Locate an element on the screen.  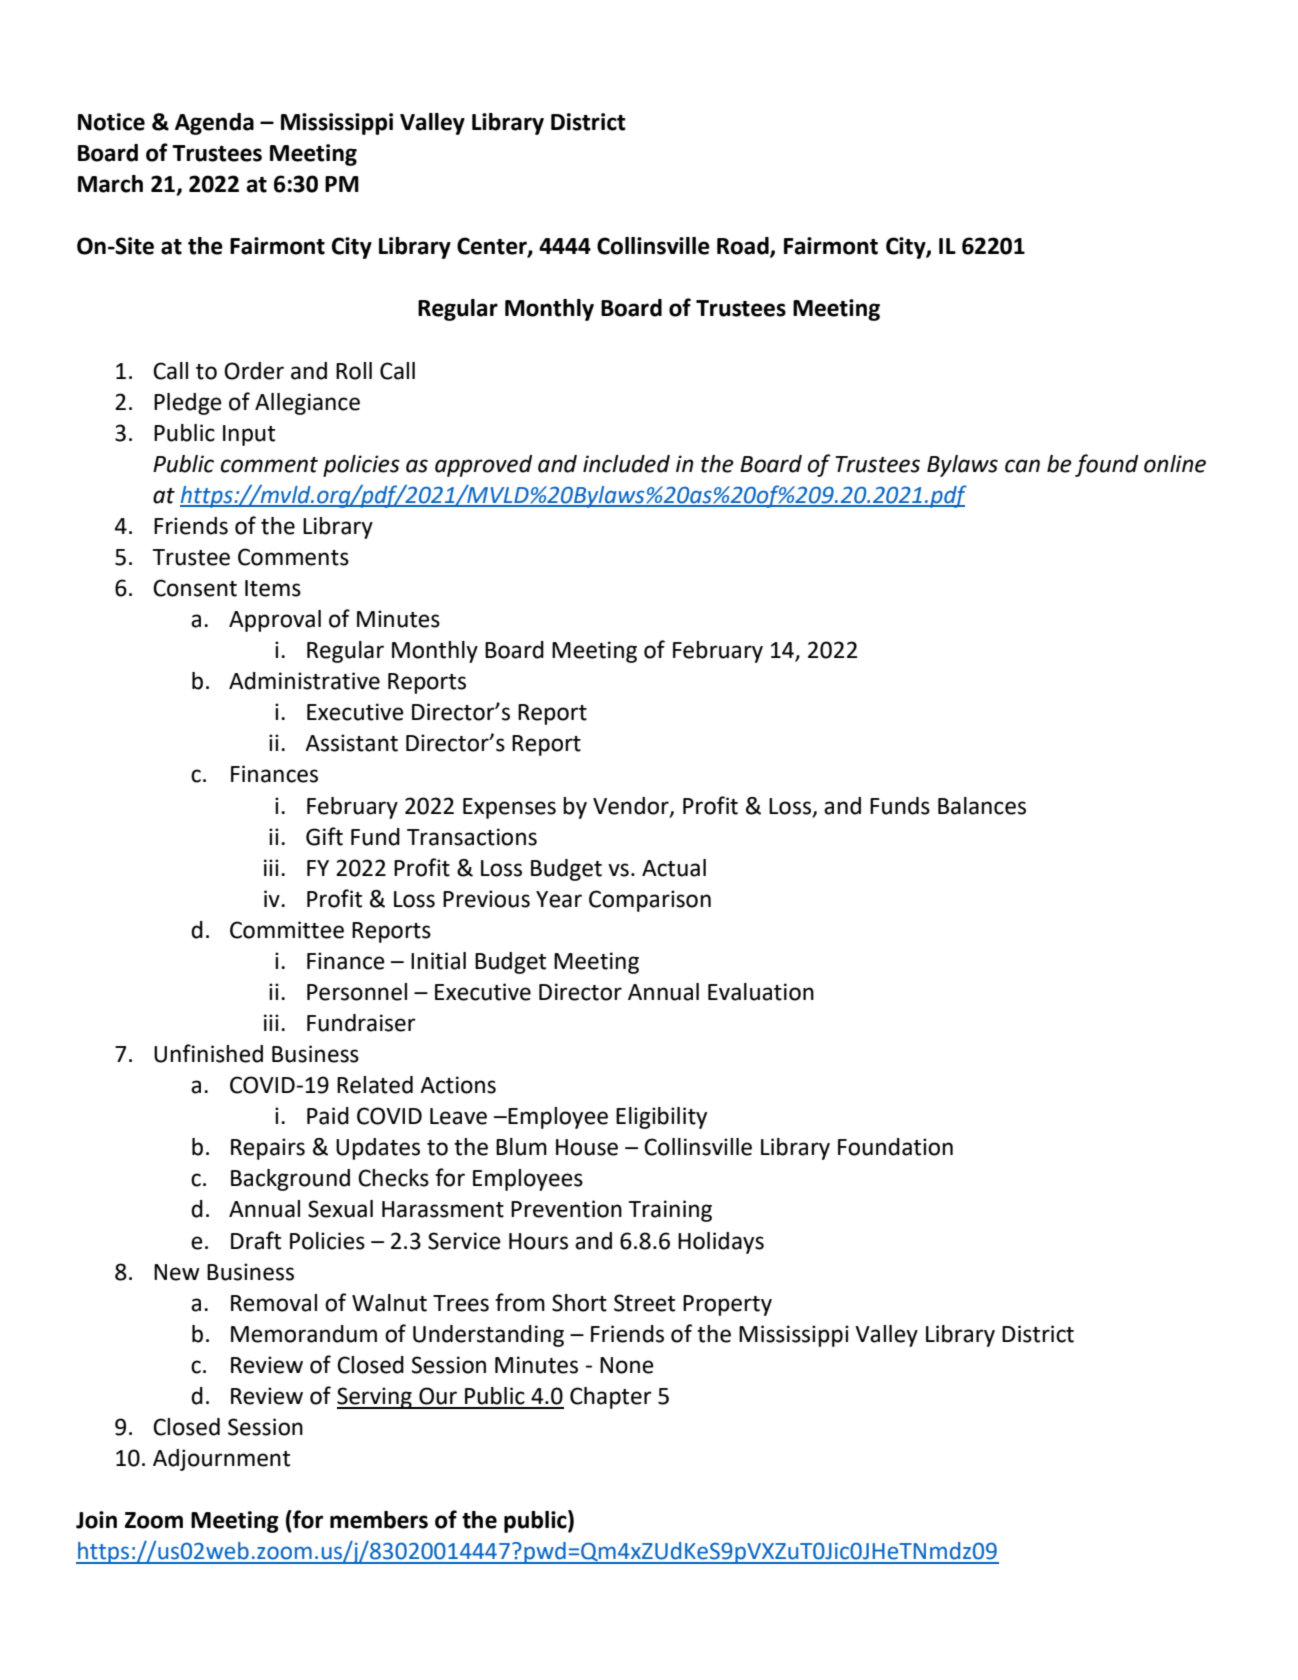
Gift is located at coordinates (324, 836).
